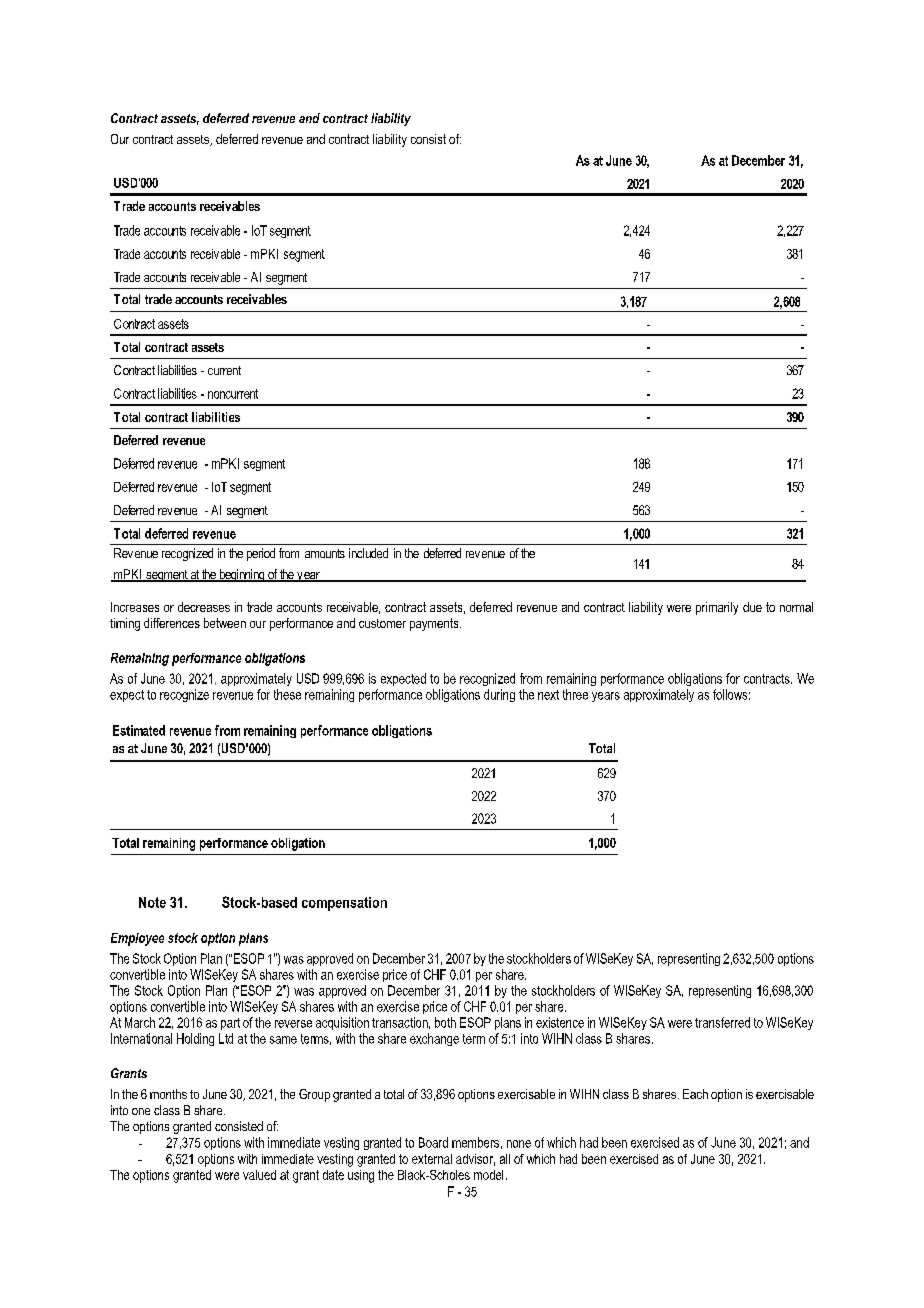 This image has width=924, height=1308. I want to click on compensation, so click(344, 904).
